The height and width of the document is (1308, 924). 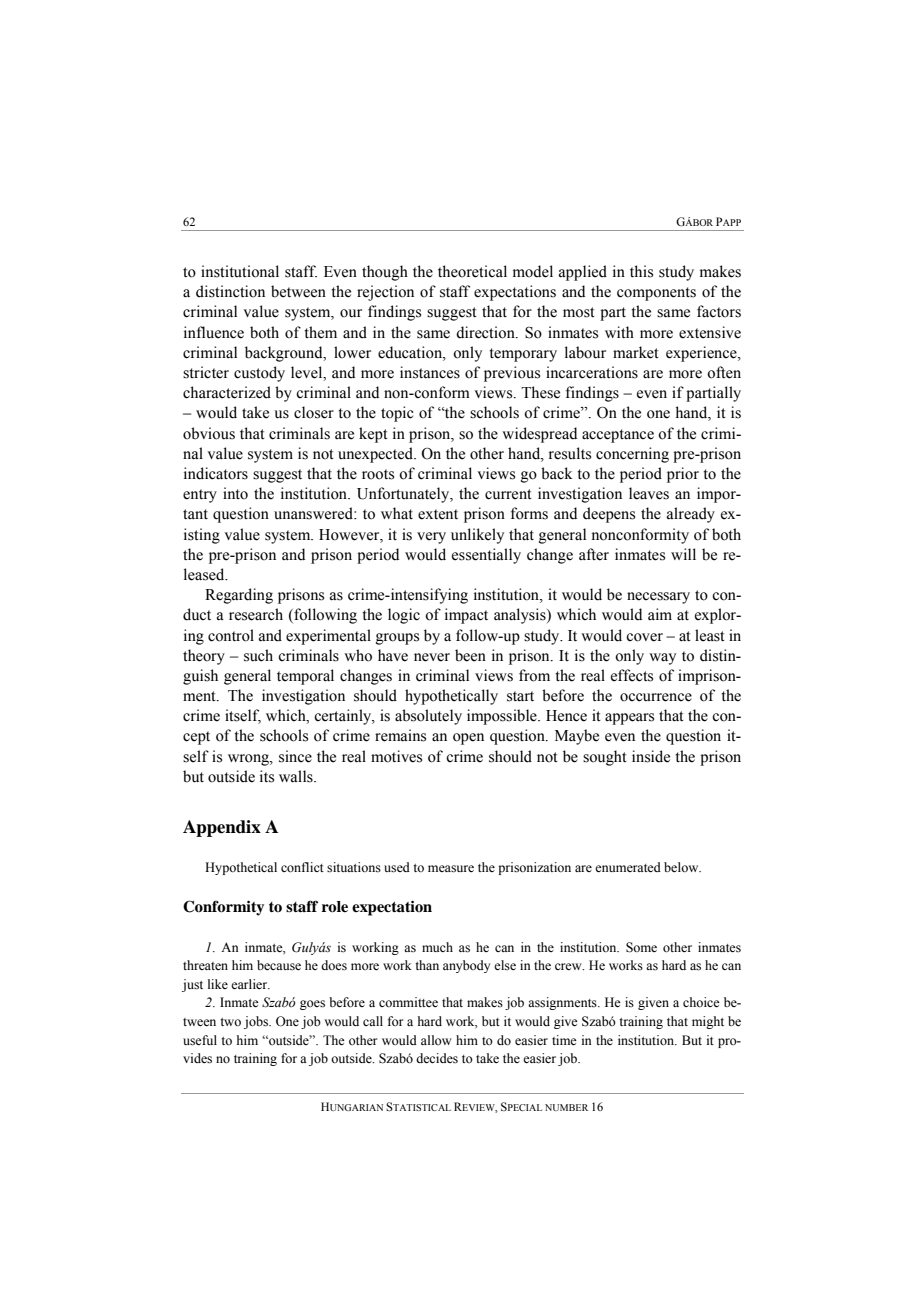 What do you see at coordinates (257, 1022) in the document?
I see `jobs` at bounding box center [257, 1022].
